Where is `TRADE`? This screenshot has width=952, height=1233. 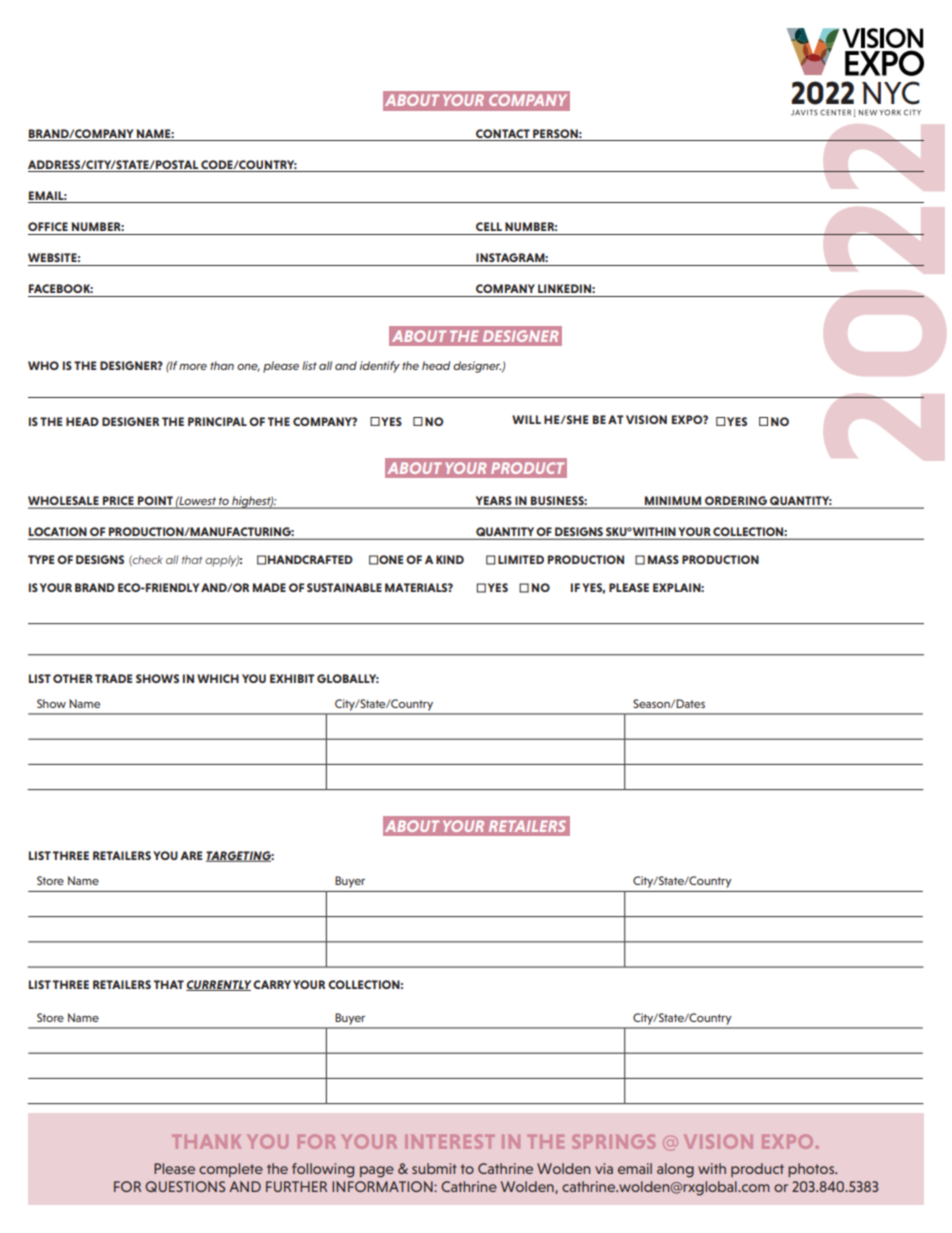
TRADE is located at coordinates (113, 678).
